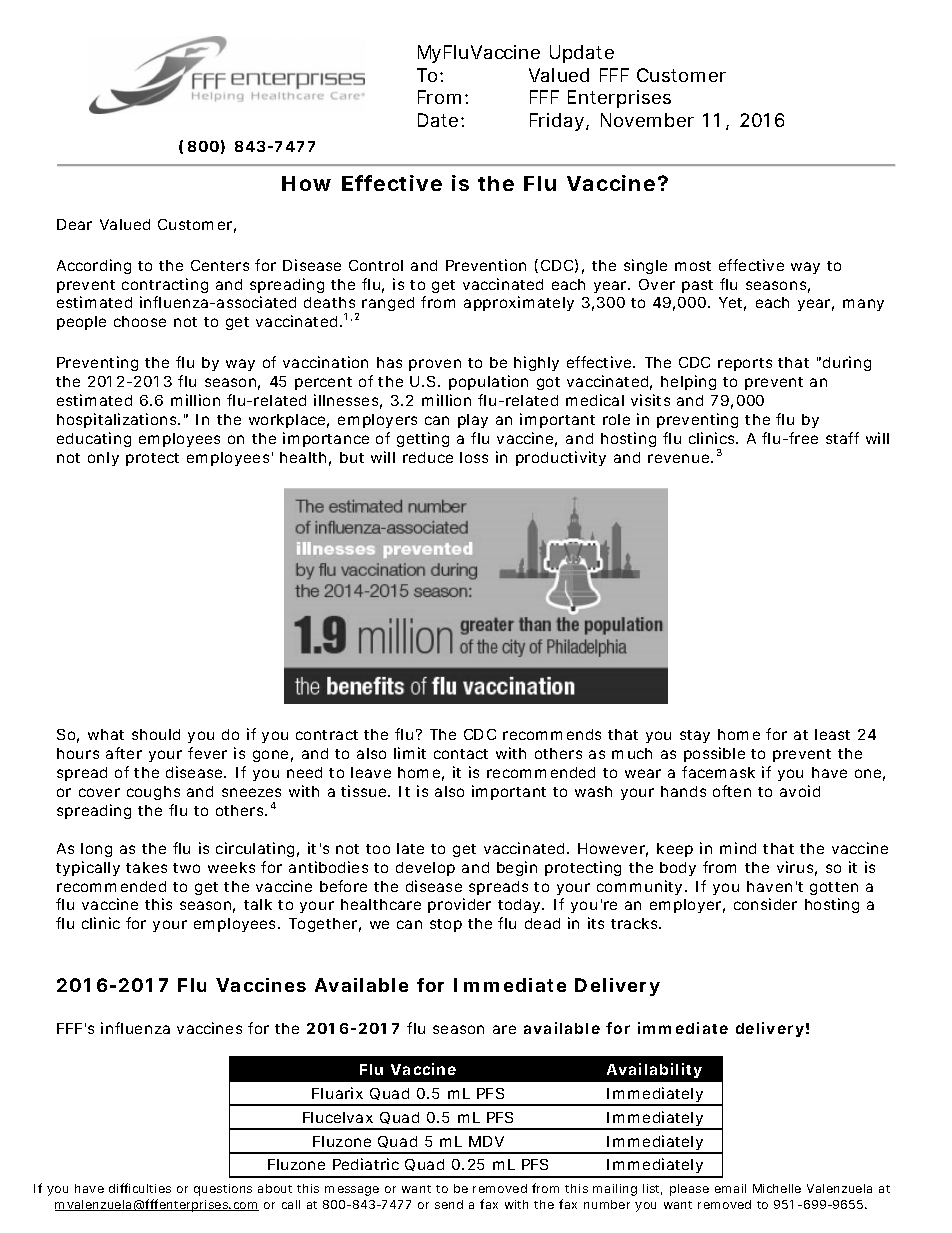 This image has width=952, height=1233. Describe the element at coordinates (777, 1188) in the image. I see `Michelle` at that location.
